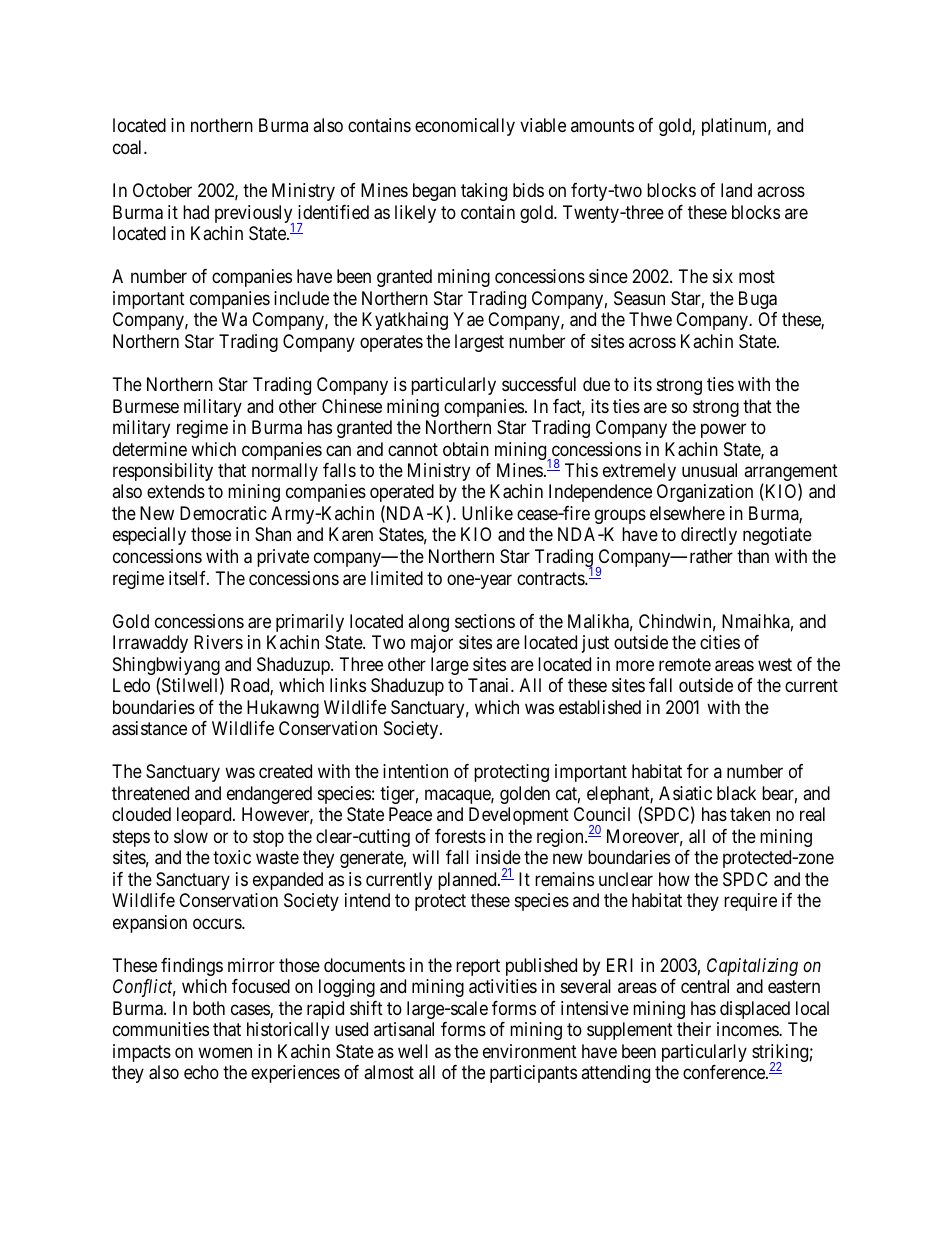 The height and width of the document is (1233, 952). I want to click on obtain, so click(466, 449).
